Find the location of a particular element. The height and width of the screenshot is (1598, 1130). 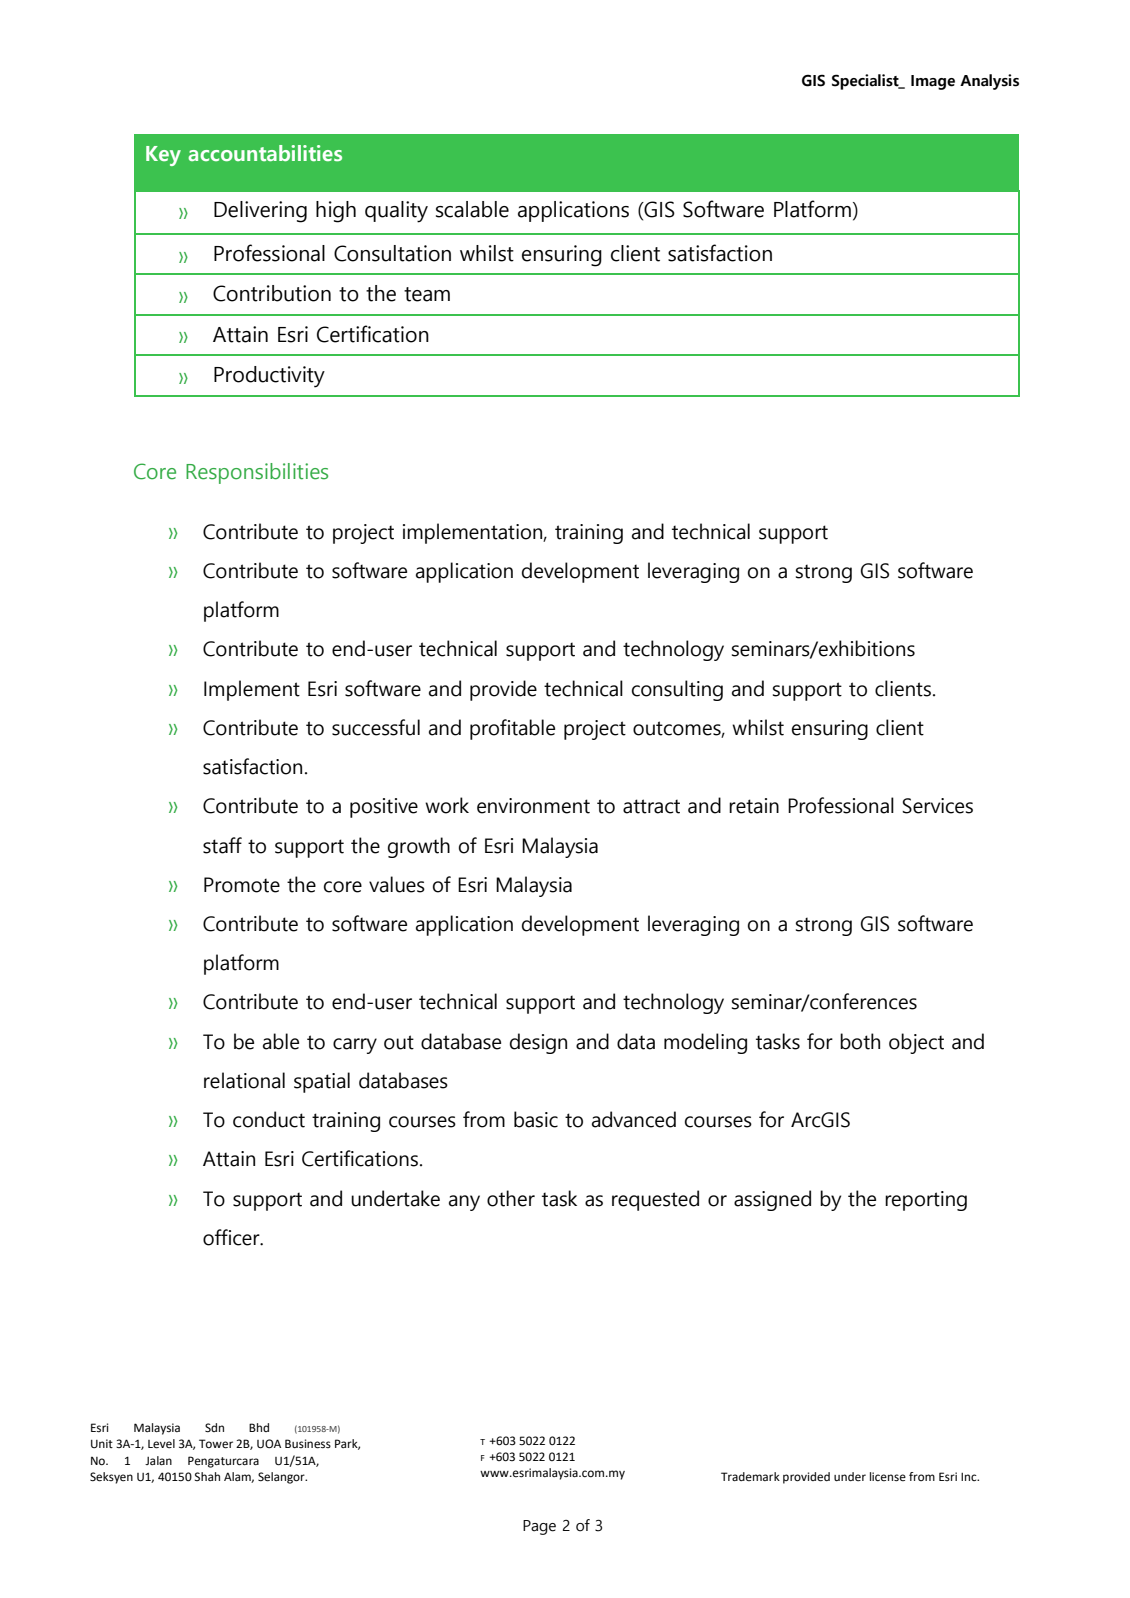

Services is located at coordinates (937, 806).
